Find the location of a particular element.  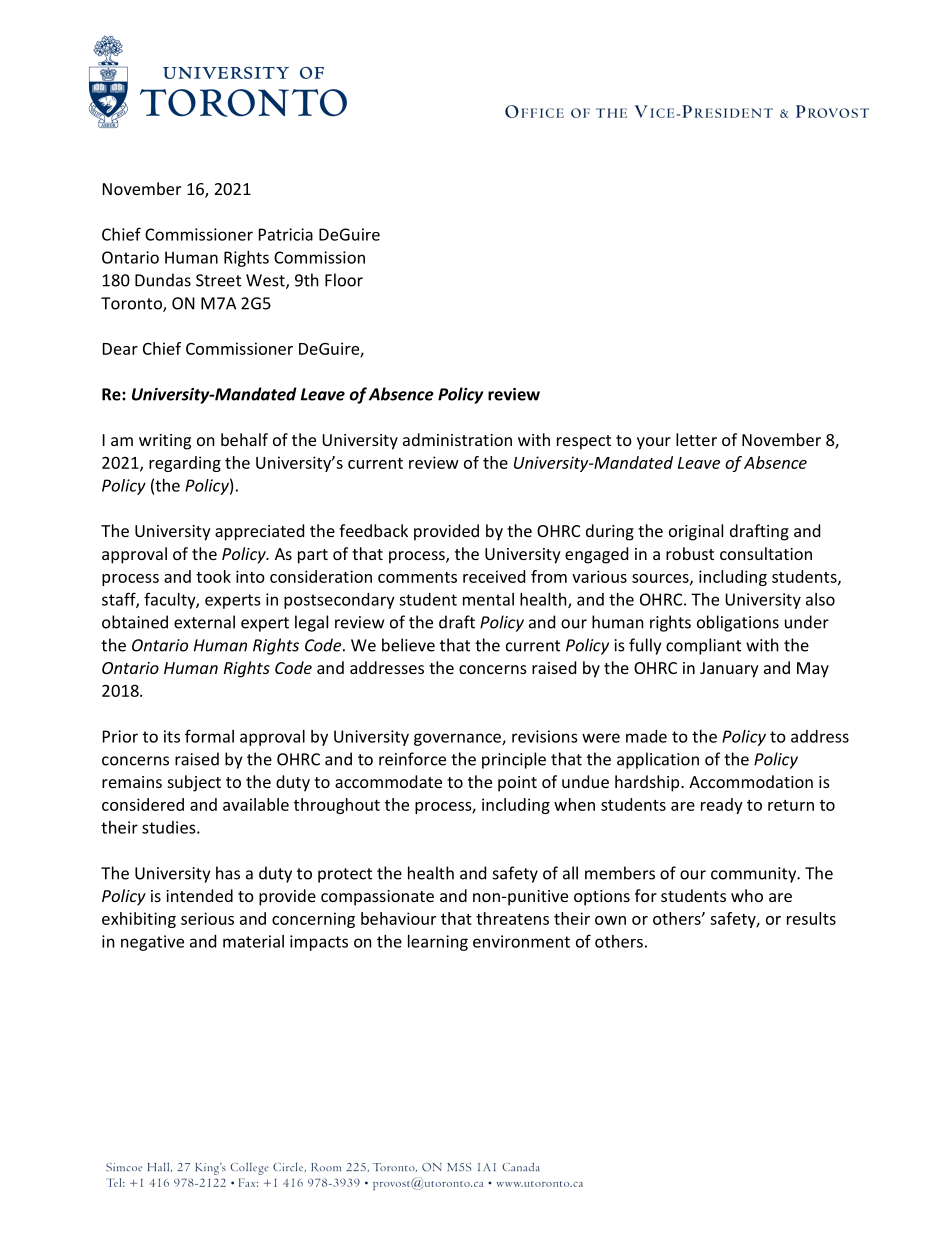

governance is located at coordinates (458, 739).
